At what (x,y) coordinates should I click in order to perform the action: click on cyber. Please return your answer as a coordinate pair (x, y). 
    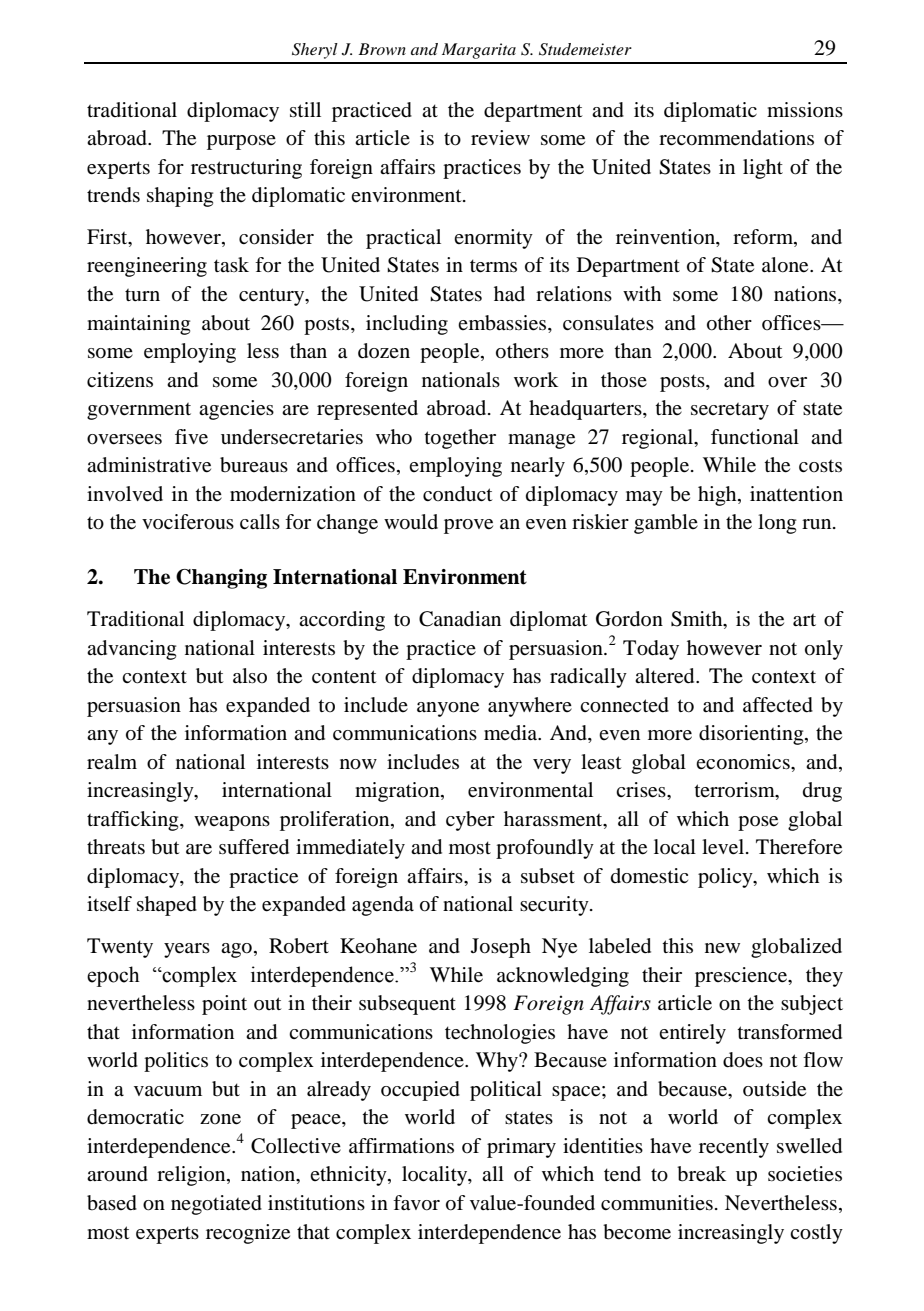
    Looking at the image, I should click on (470, 821).
